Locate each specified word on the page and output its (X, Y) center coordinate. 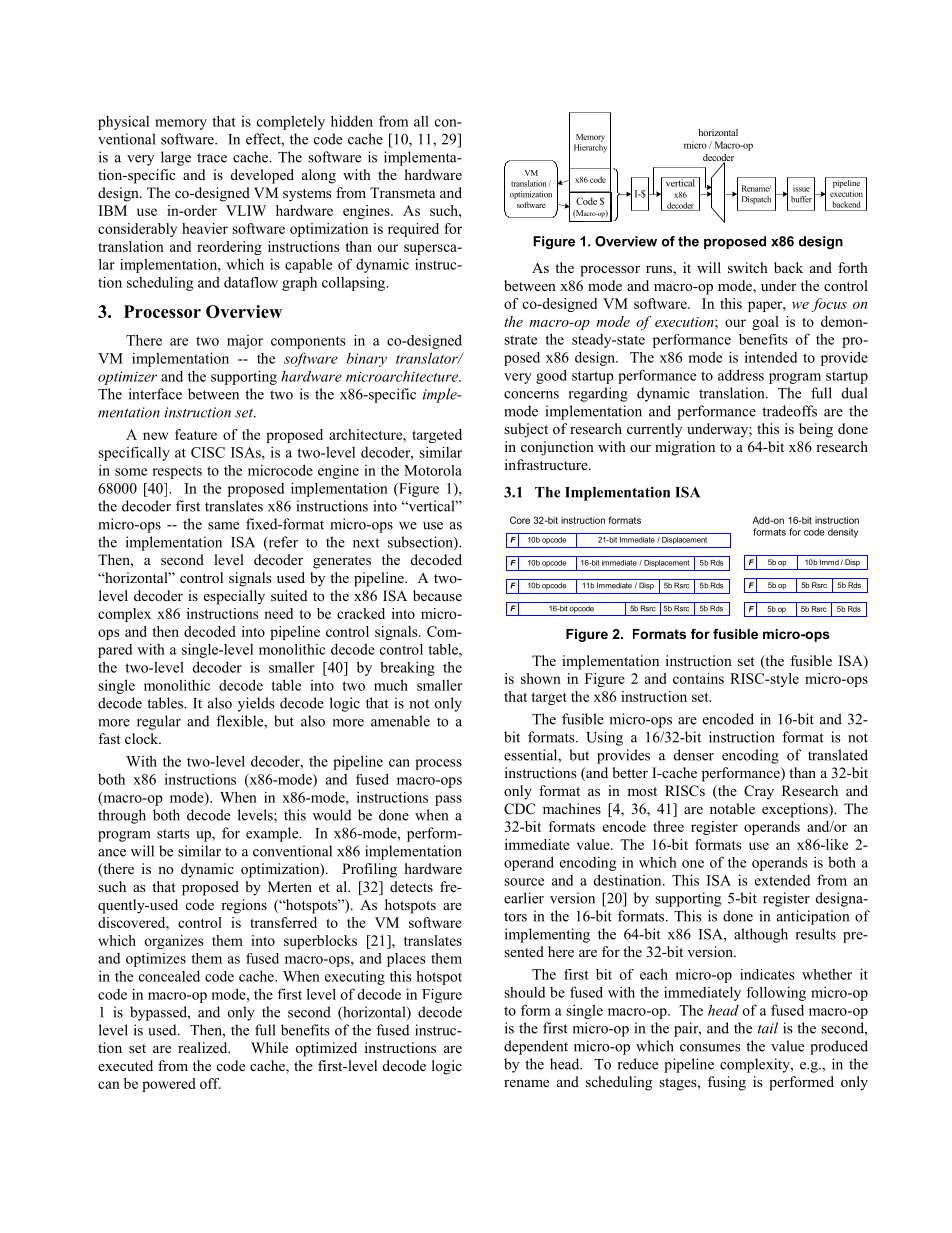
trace (212, 158)
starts (173, 834)
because (437, 595)
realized (204, 1047)
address (741, 375)
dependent (536, 1047)
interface (155, 394)
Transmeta (403, 192)
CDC (519, 809)
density (843, 533)
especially (234, 597)
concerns (531, 395)
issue (801, 188)
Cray (759, 792)
